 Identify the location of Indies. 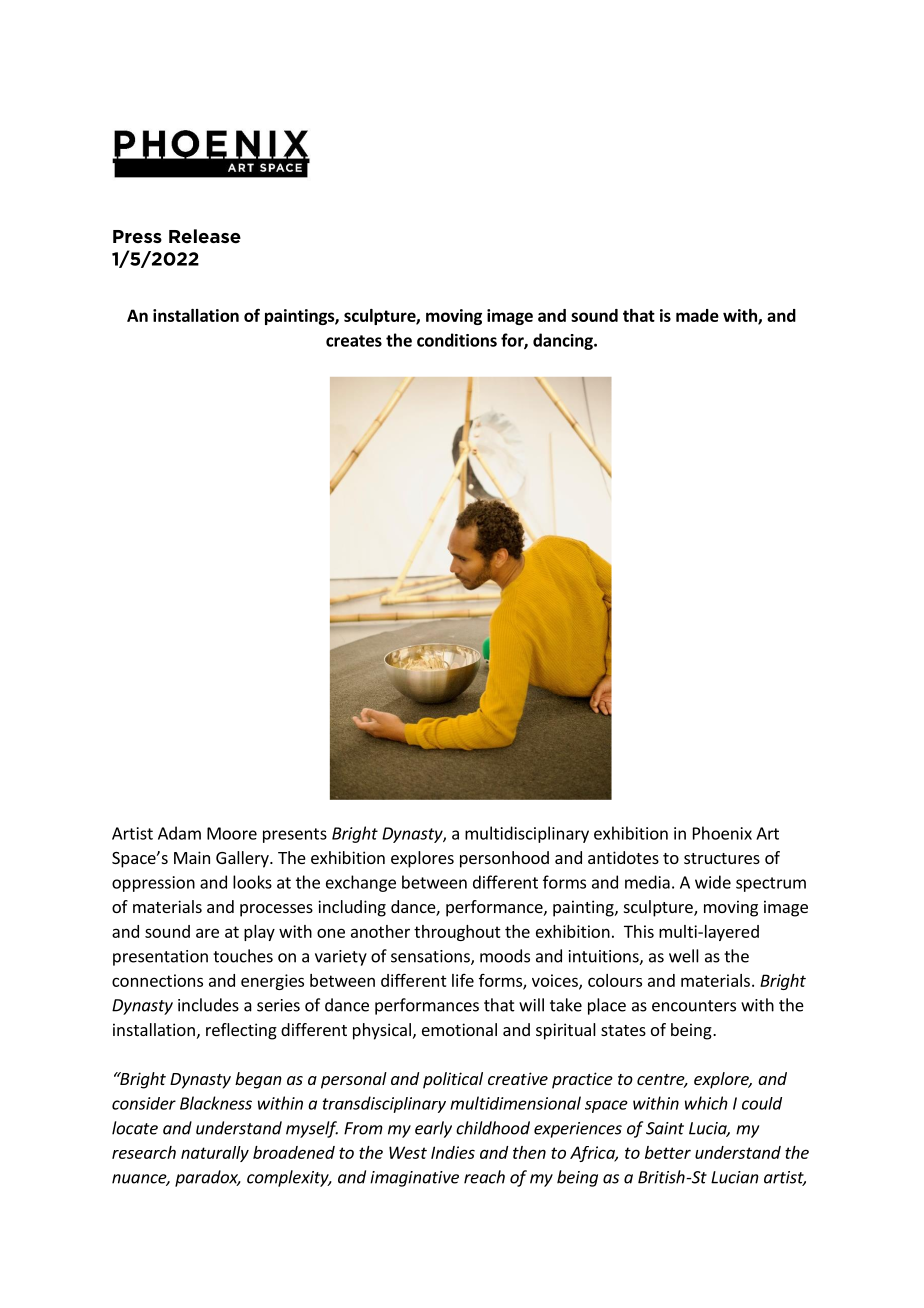
(453, 1152).
